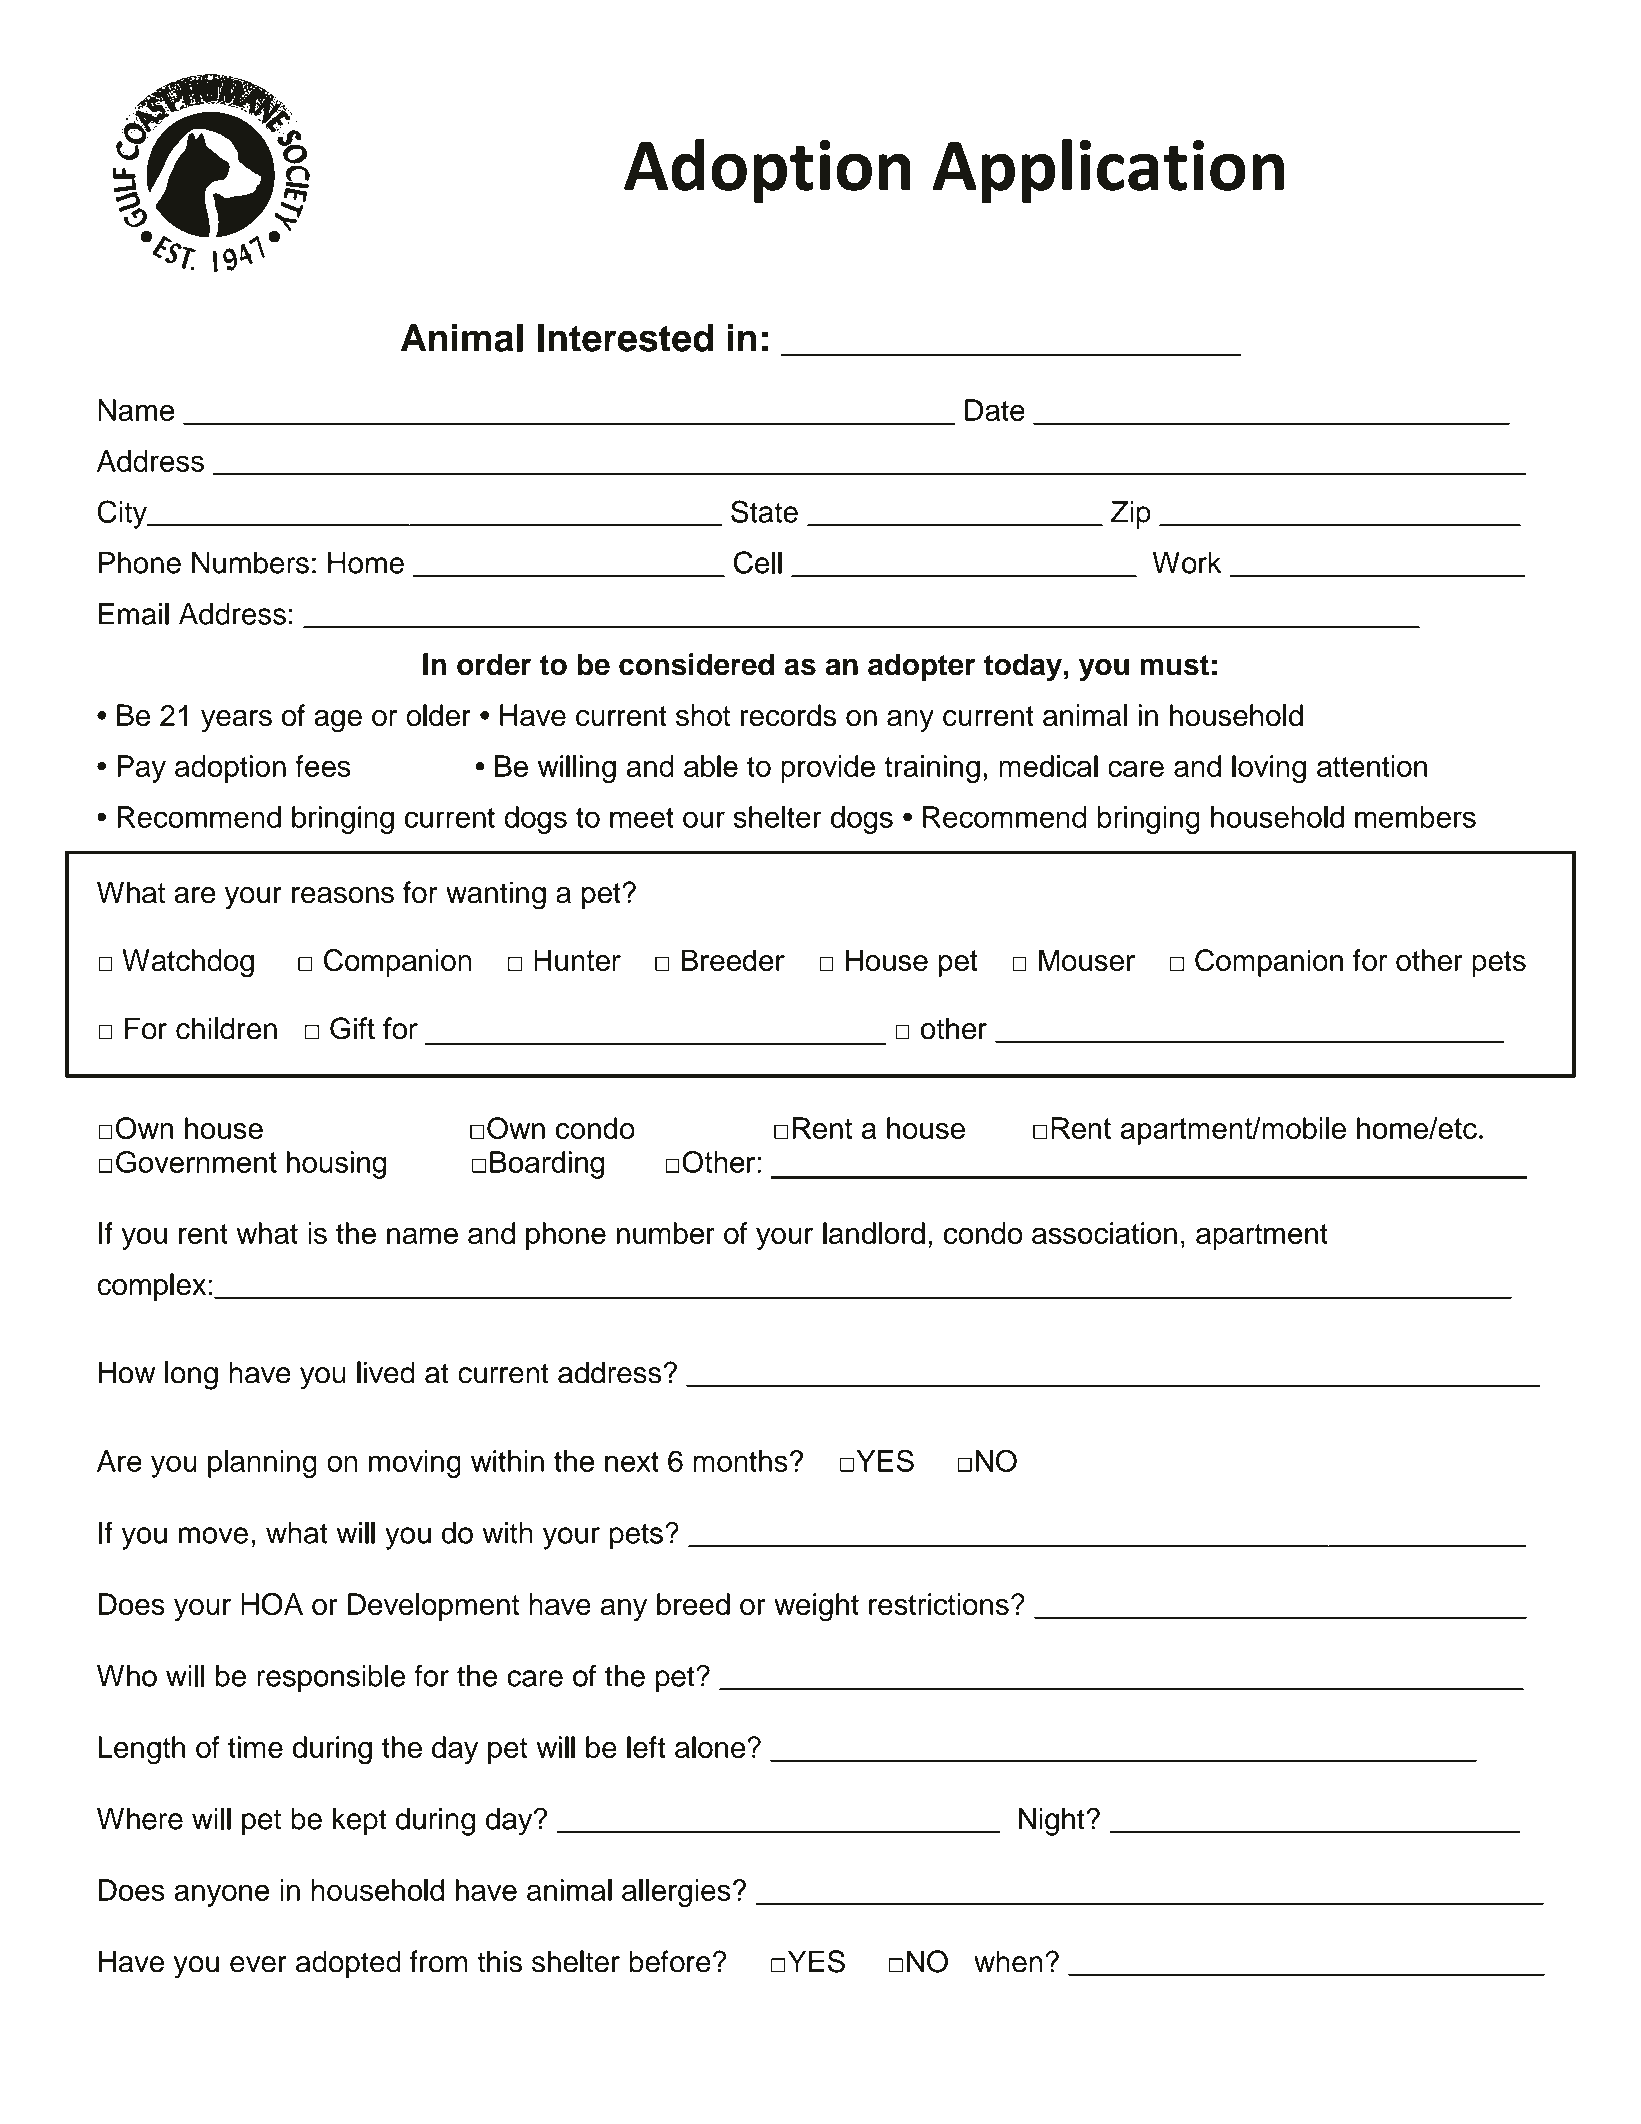 This screenshot has width=1641, height=2124. Describe the element at coordinates (676, 1893) in the screenshot. I see `allergies` at that location.
